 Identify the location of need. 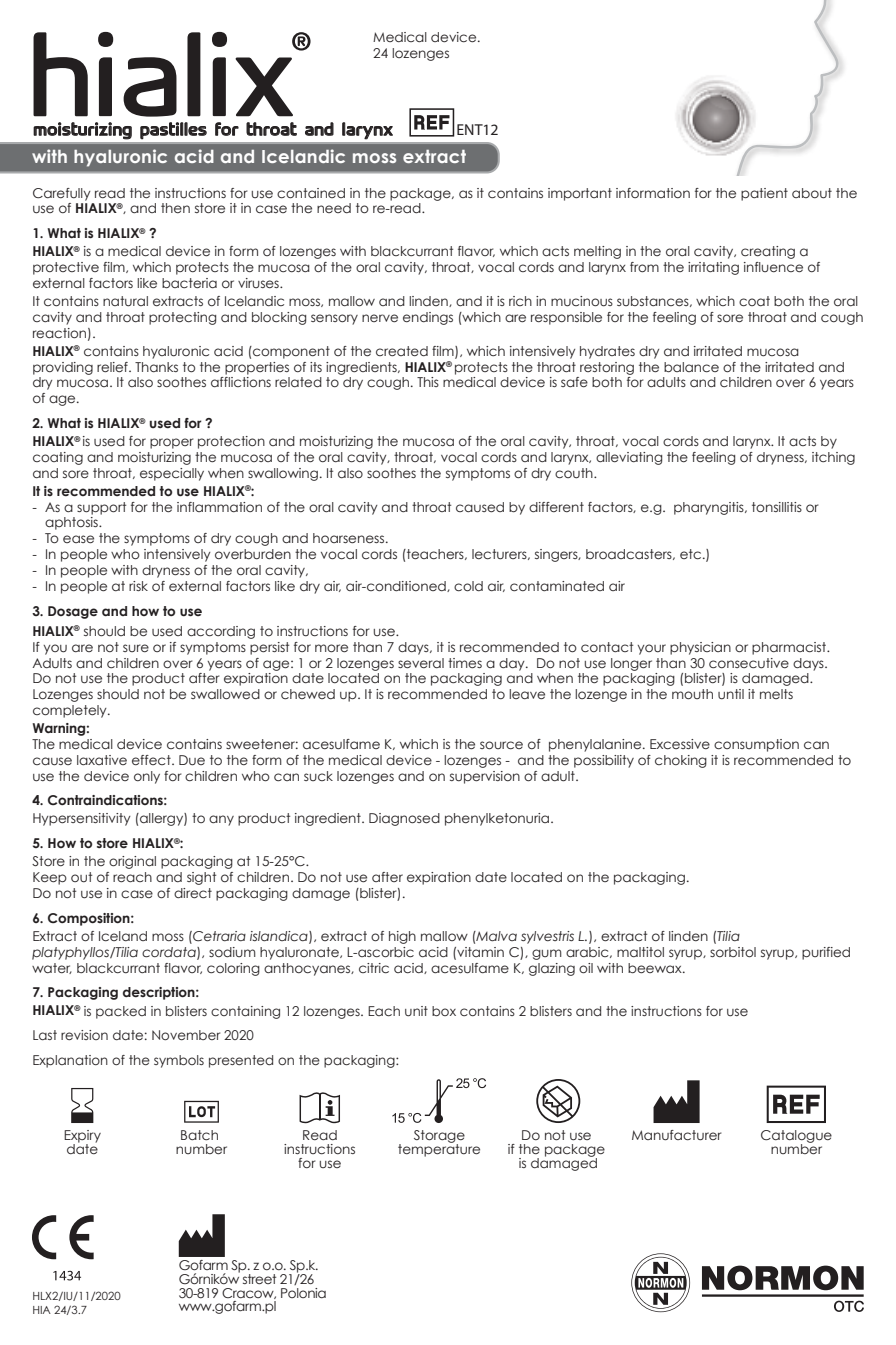
(334, 208).
